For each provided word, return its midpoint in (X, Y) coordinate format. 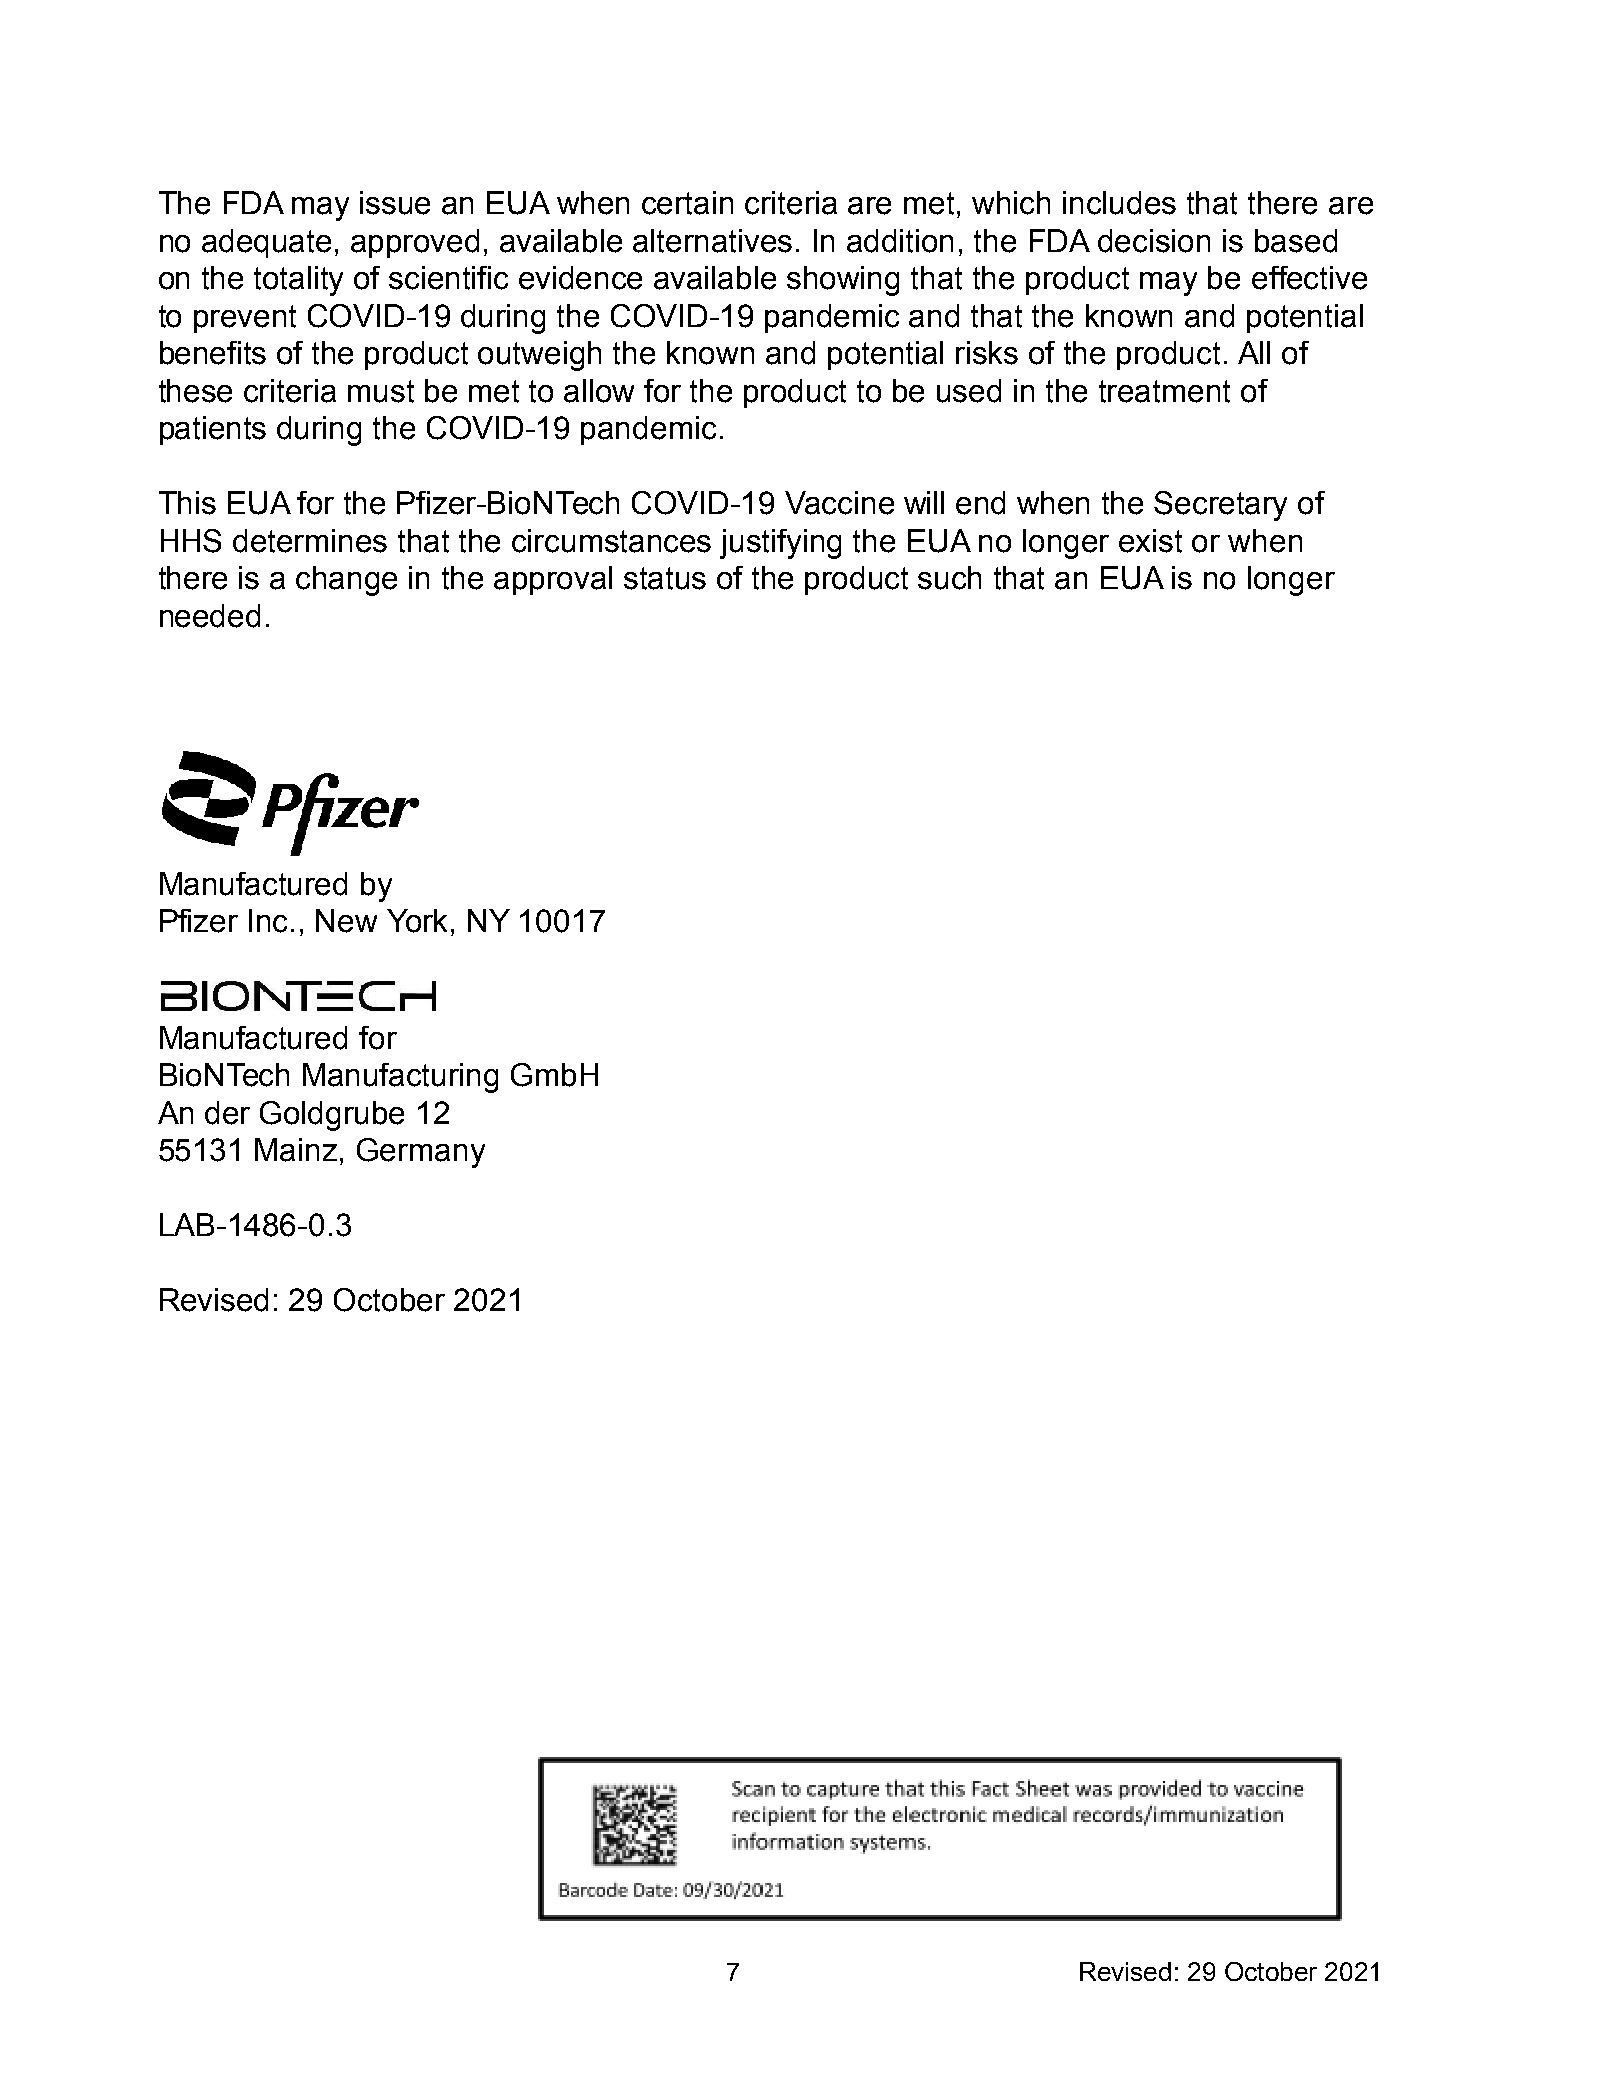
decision (1154, 241)
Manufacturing (400, 1078)
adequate (266, 243)
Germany (421, 1153)
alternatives (712, 241)
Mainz (296, 1150)
